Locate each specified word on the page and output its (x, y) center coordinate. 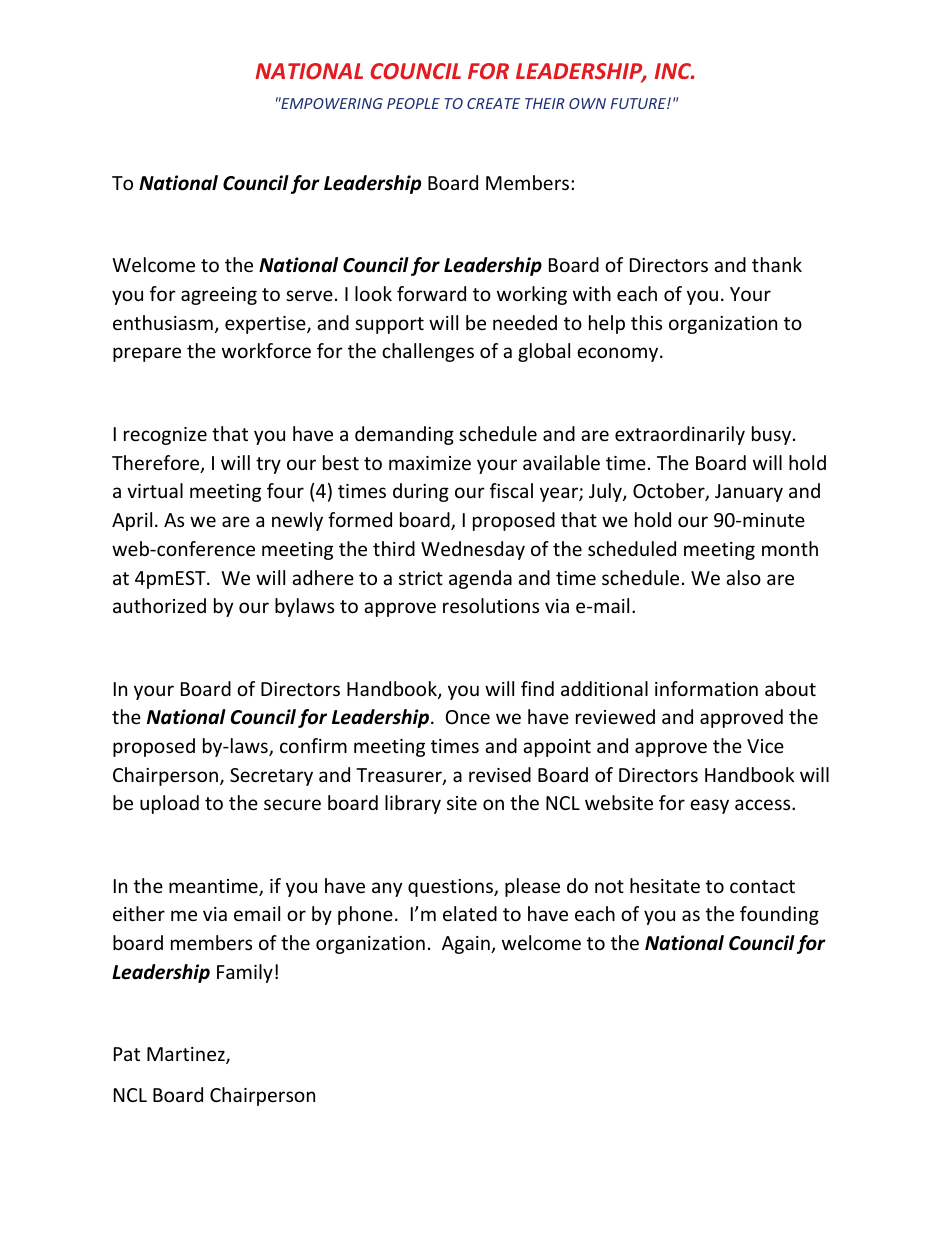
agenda (480, 579)
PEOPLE (413, 103)
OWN (587, 103)
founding (779, 915)
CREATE (493, 103)
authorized (159, 605)
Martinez (187, 1055)
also (743, 577)
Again (467, 945)
